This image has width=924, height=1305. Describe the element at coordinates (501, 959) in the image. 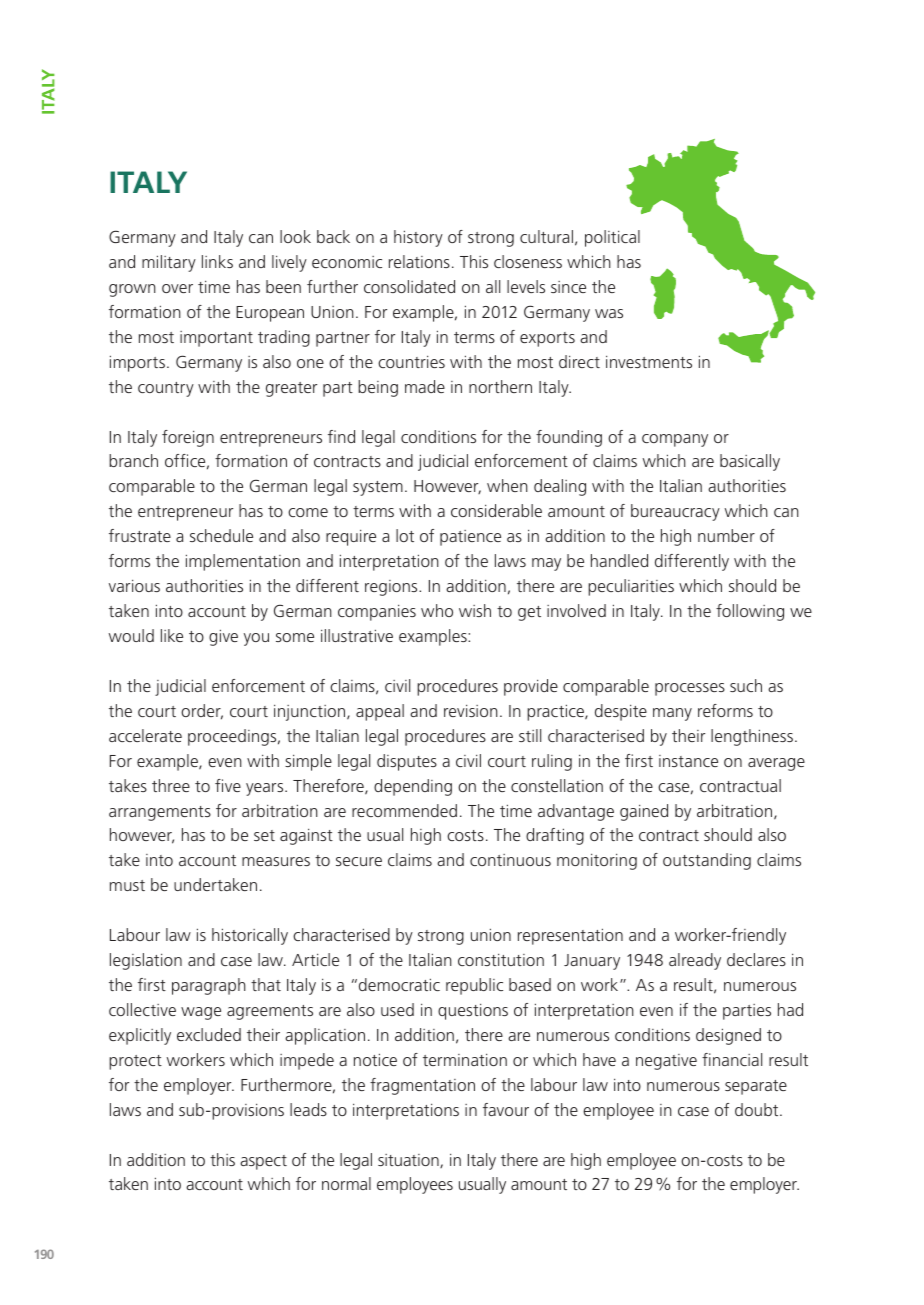

I see `constitution` at that location.
